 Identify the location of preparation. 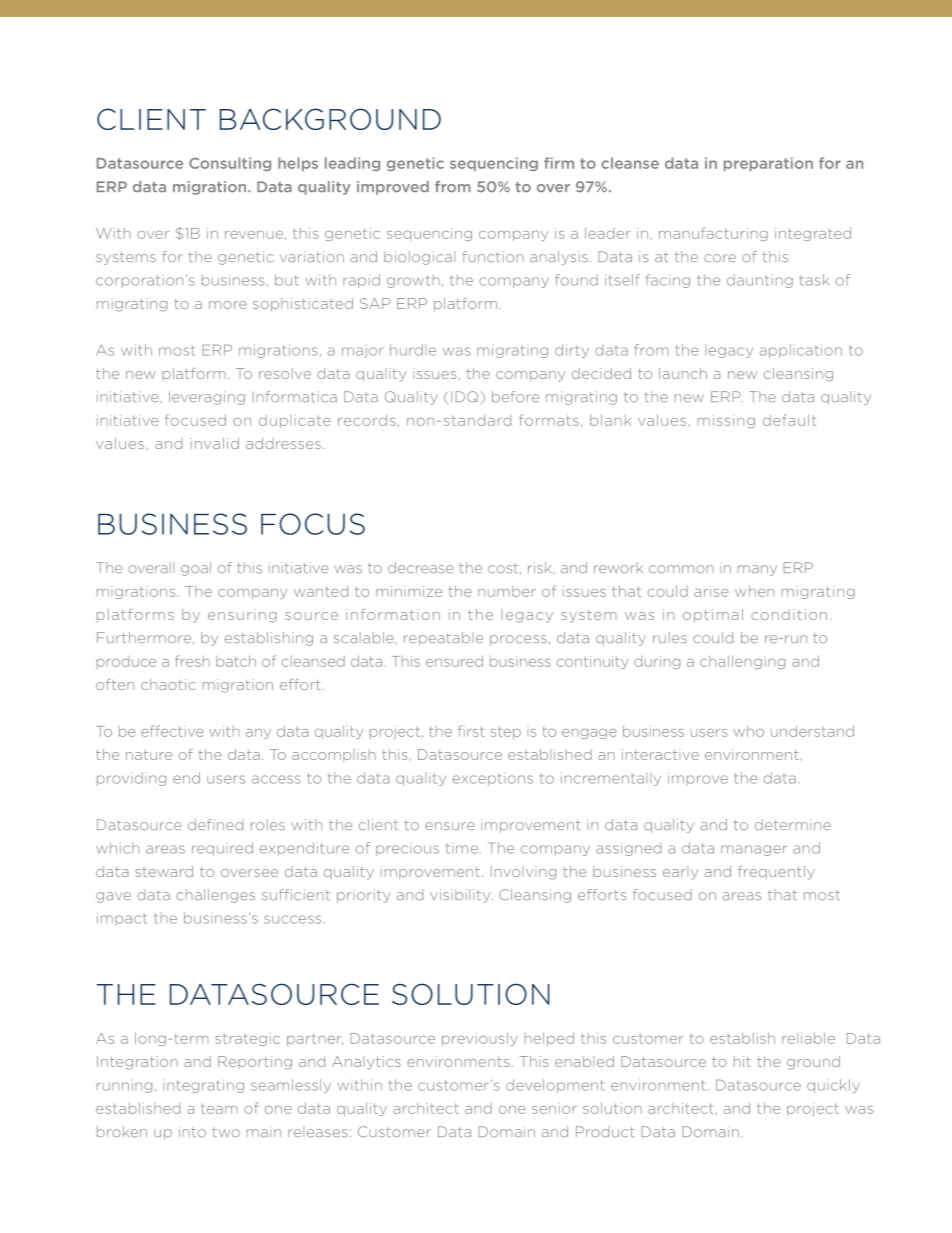
(768, 164).
